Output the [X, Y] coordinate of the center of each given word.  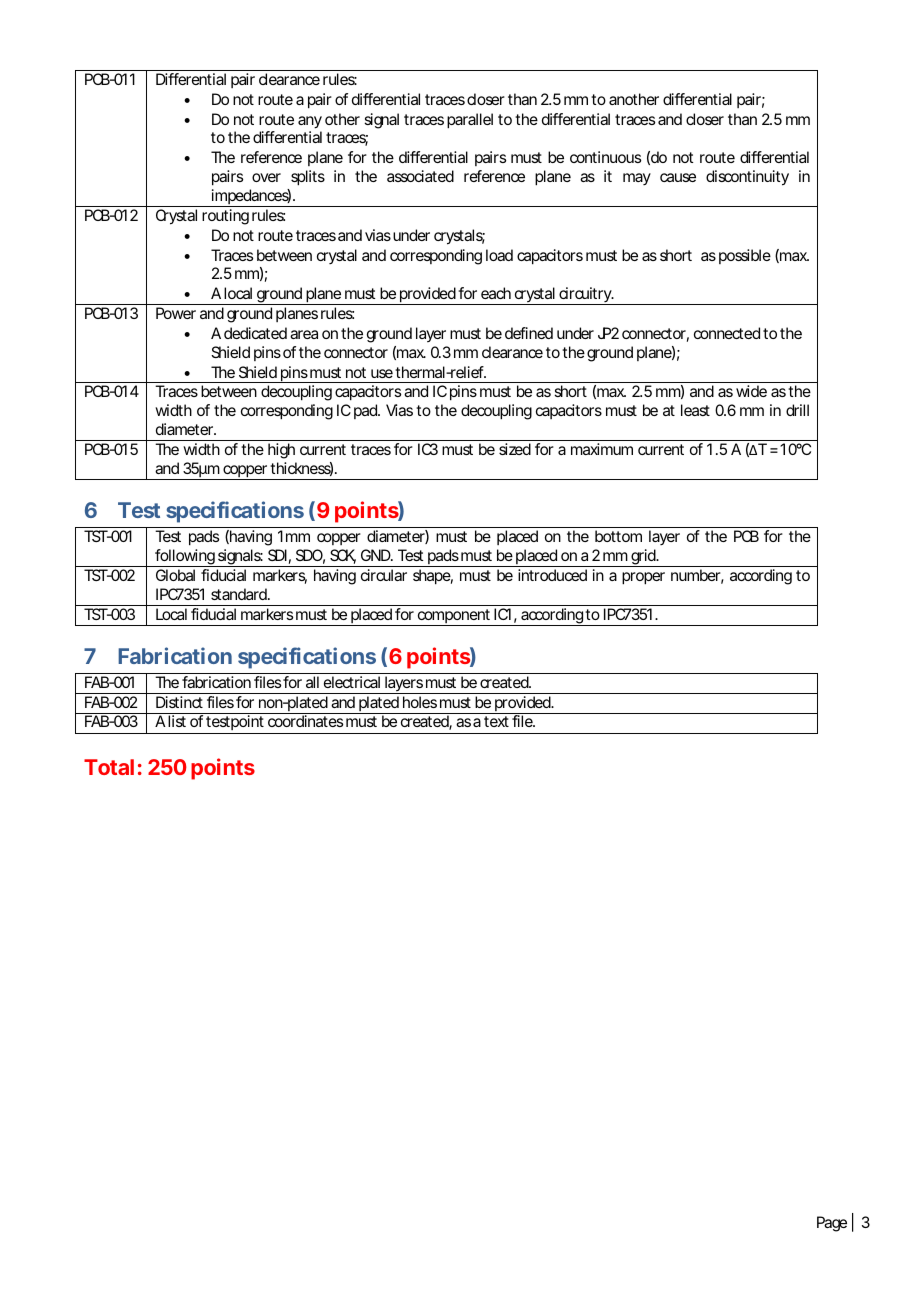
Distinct [179, 702]
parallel [470, 121]
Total [109, 767]
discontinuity [747, 178]
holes [420, 702]
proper [643, 578]
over [266, 177]
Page [832, 1224]
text [496, 721]
